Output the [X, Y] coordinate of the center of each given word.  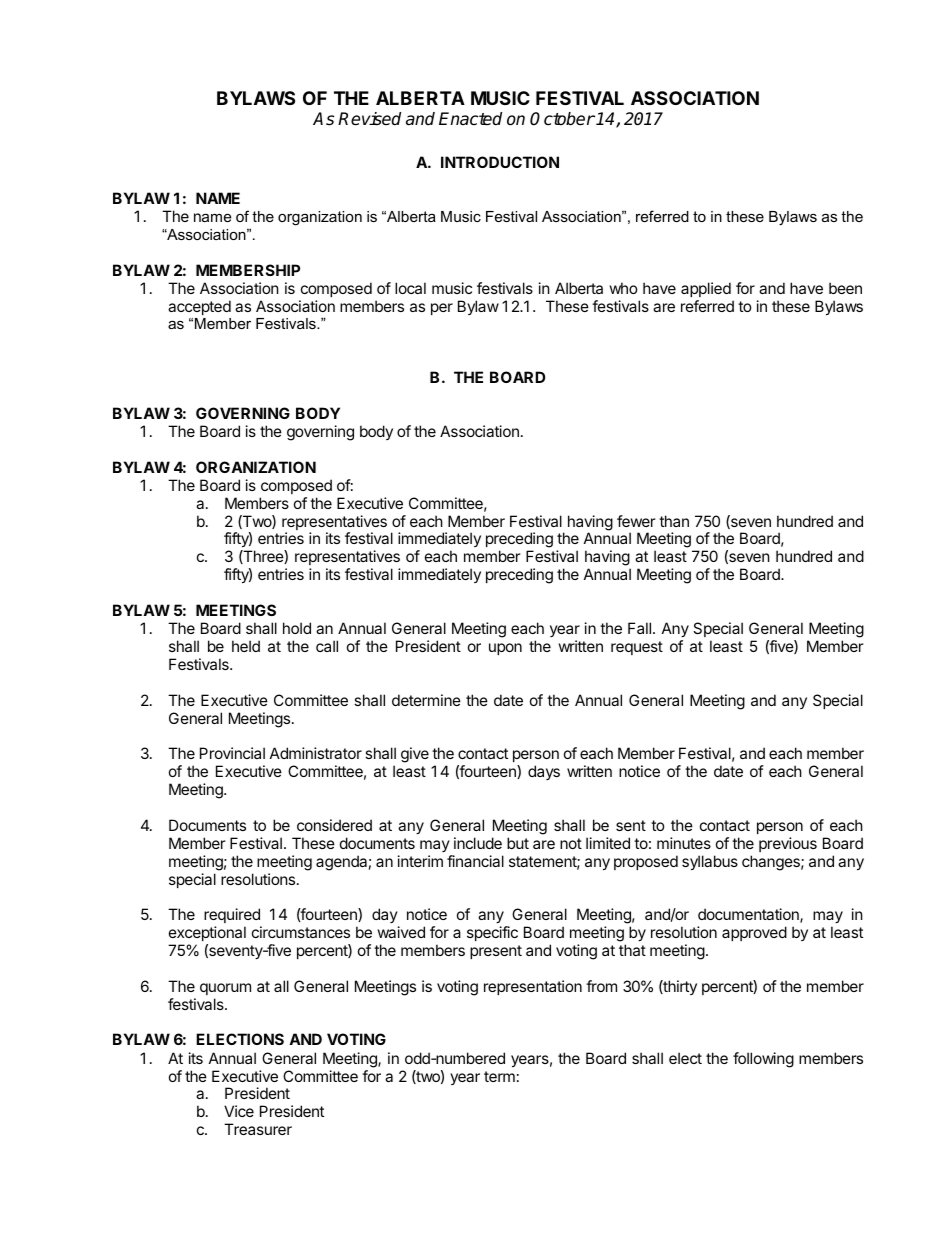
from [601, 986]
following [763, 1060]
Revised [369, 119]
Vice [239, 1111]
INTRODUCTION [500, 162]
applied [706, 289]
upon [505, 649]
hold [297, 628]
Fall [641, 628]
